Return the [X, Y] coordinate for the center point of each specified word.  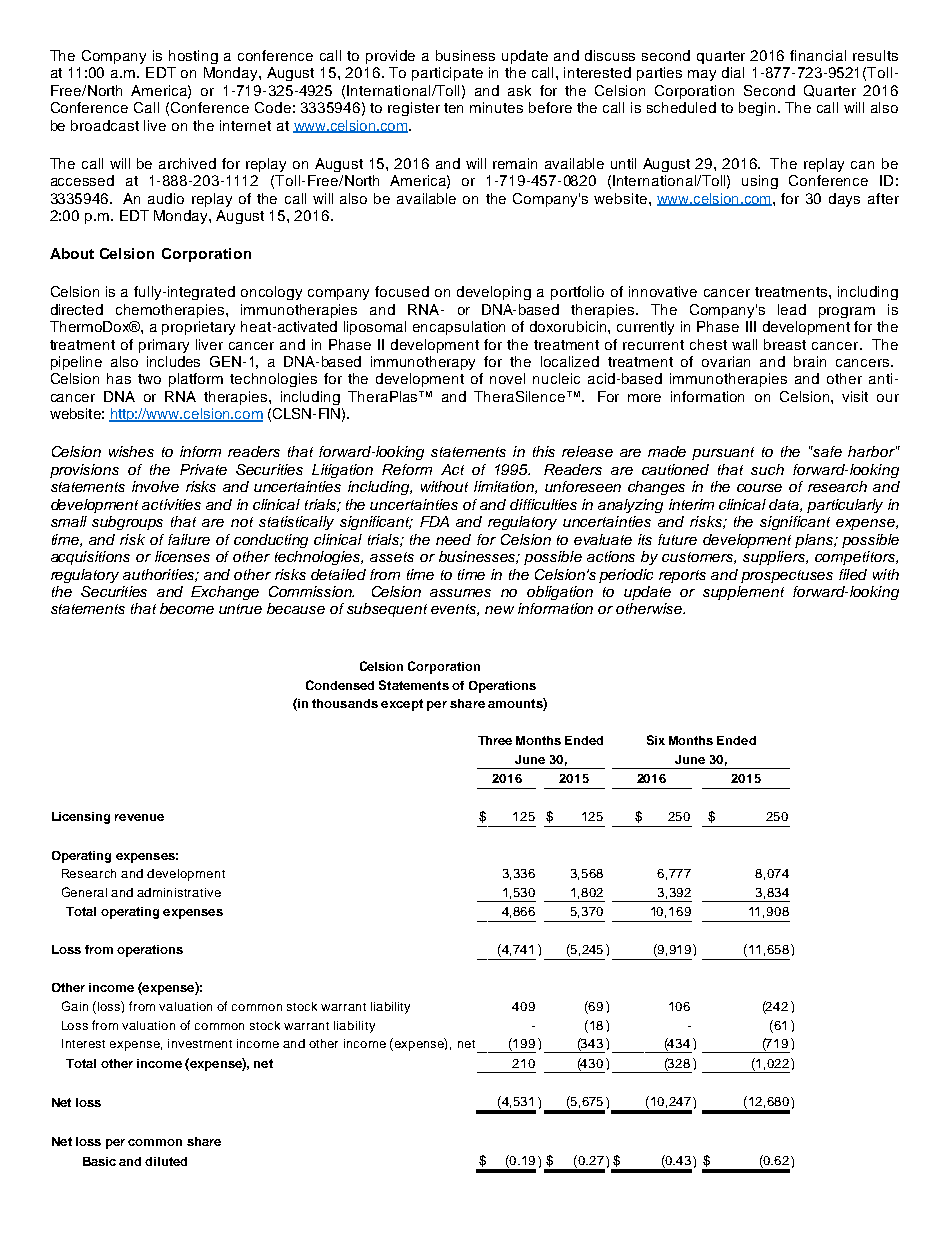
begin [757, 109]
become [187, 608]
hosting [193, 57]
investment [200, 1043]
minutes [496, 107]
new [499, 610]
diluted [166, 1161]
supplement [743, 593]
